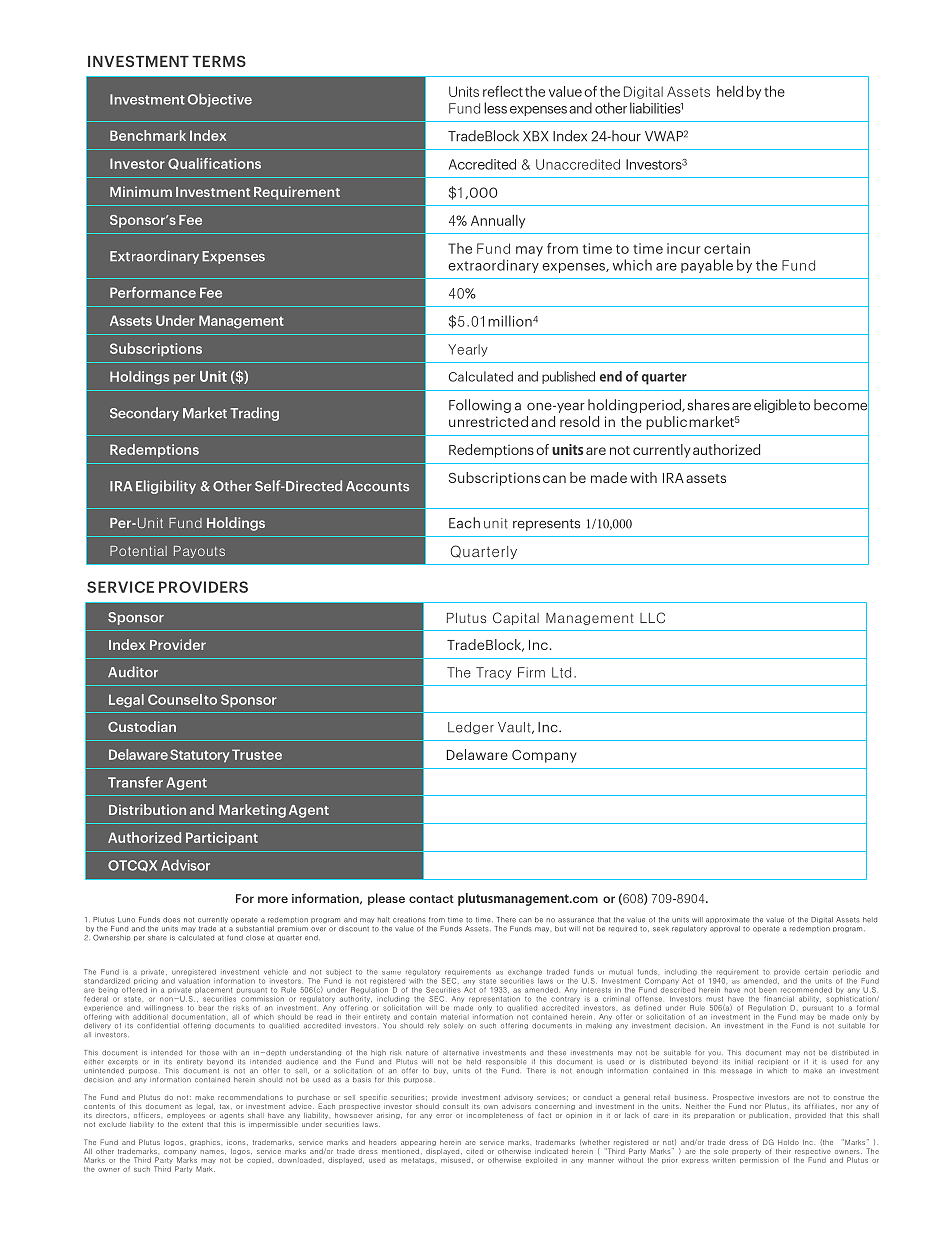  What do you see at coordinates (728, 920) in the image?
I see `approximate` at bounding box center [728, 920].
